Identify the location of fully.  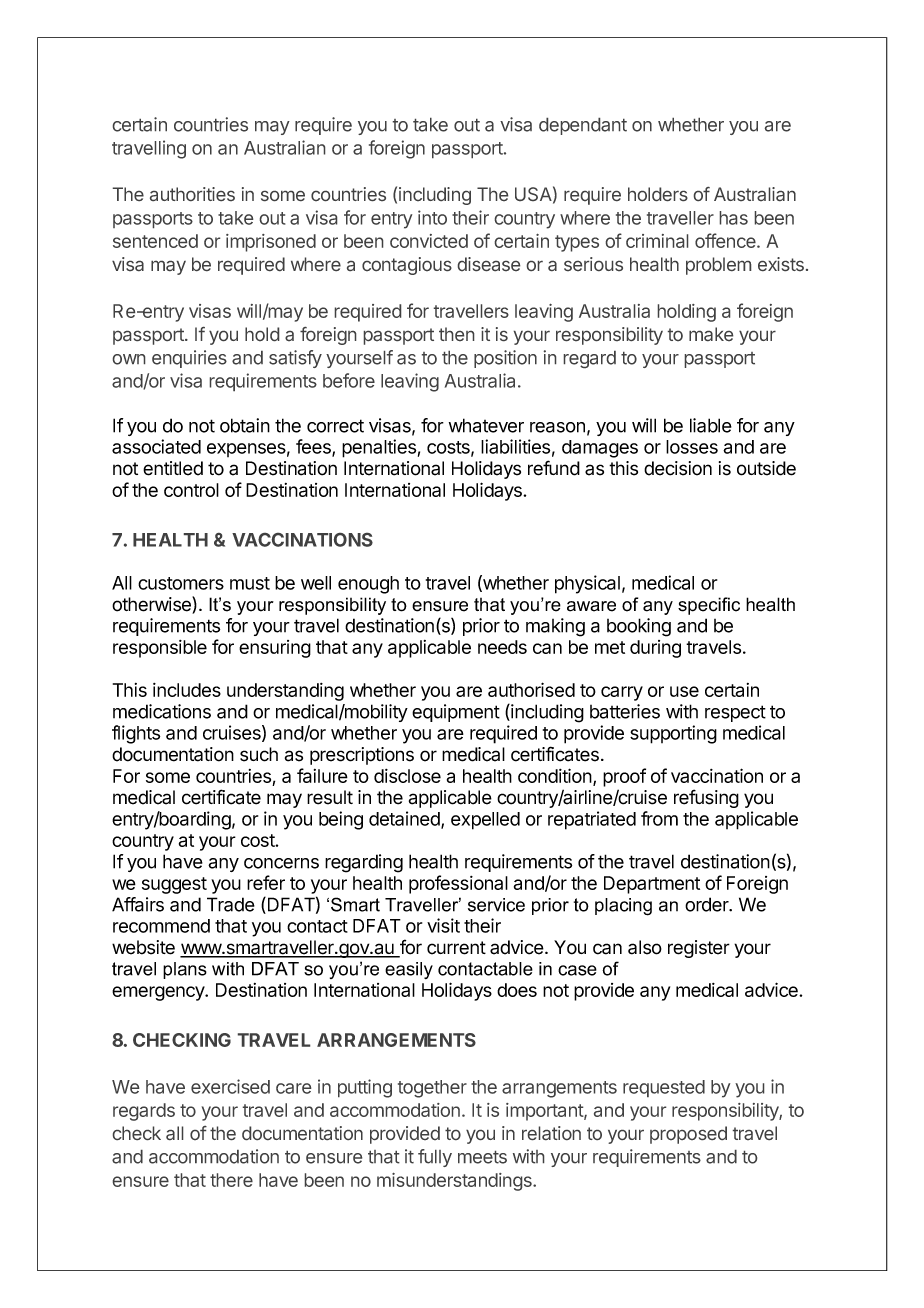
(435, 1158).
